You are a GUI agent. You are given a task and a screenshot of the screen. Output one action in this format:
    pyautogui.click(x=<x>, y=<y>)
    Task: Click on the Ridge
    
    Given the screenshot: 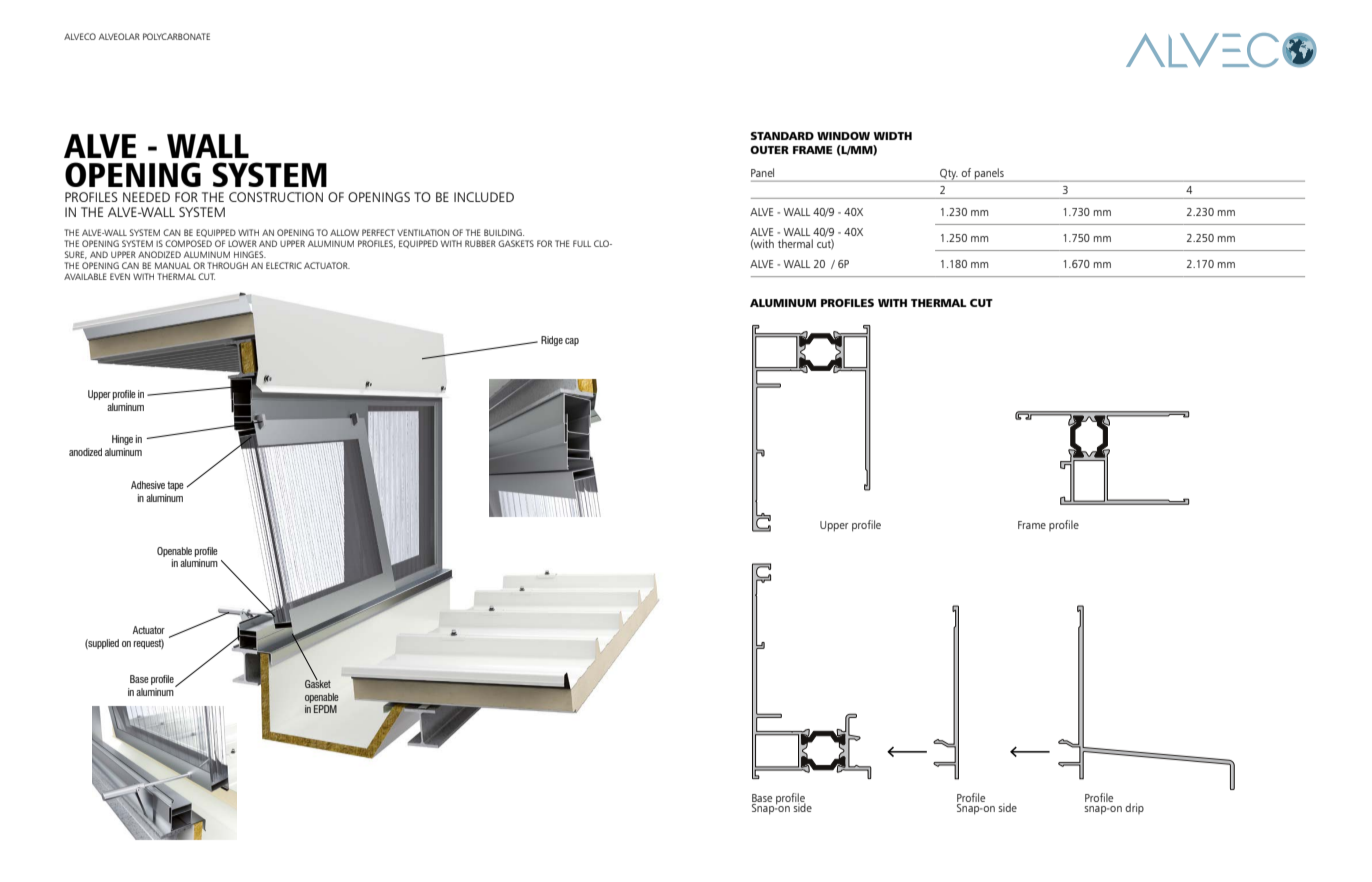 What is the action you would take?
    pyautogui.click(x=552, y=341)
